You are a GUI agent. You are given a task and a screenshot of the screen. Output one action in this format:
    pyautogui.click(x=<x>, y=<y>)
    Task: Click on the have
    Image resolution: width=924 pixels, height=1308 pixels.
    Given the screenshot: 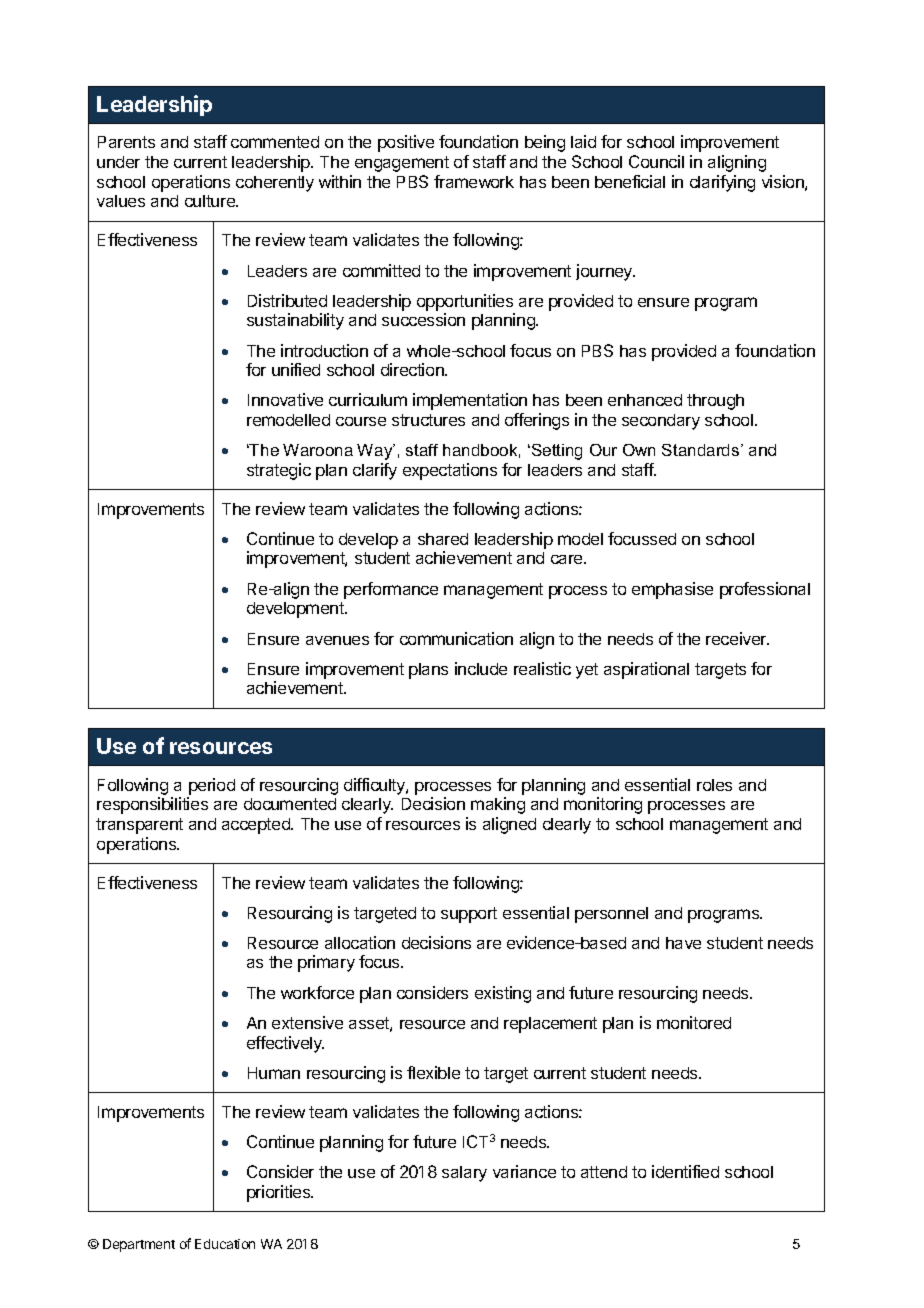 What is the action you would take?
    pyautogui.click(x=683, y=943)
